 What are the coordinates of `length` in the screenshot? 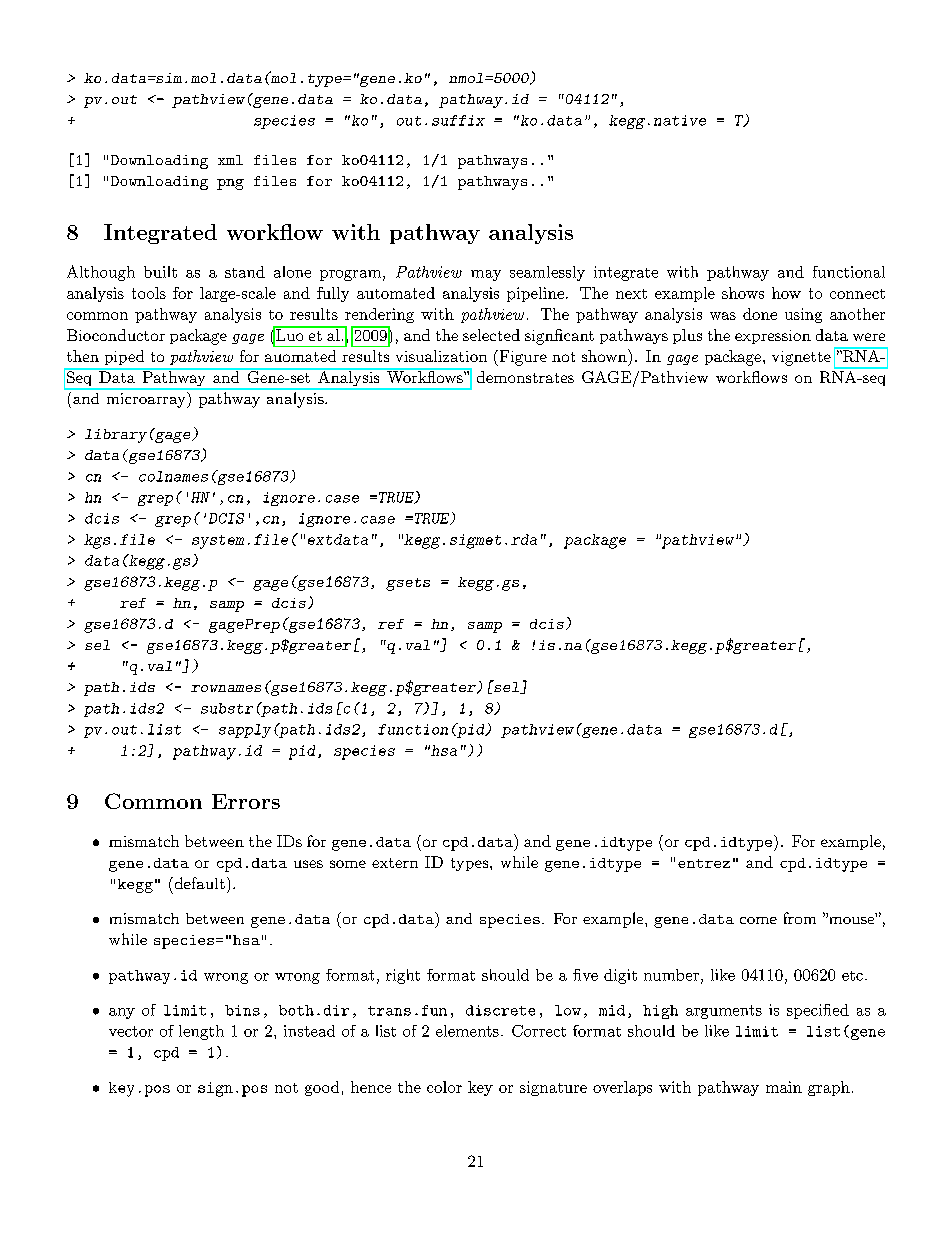 It's located at (201, 1032).
